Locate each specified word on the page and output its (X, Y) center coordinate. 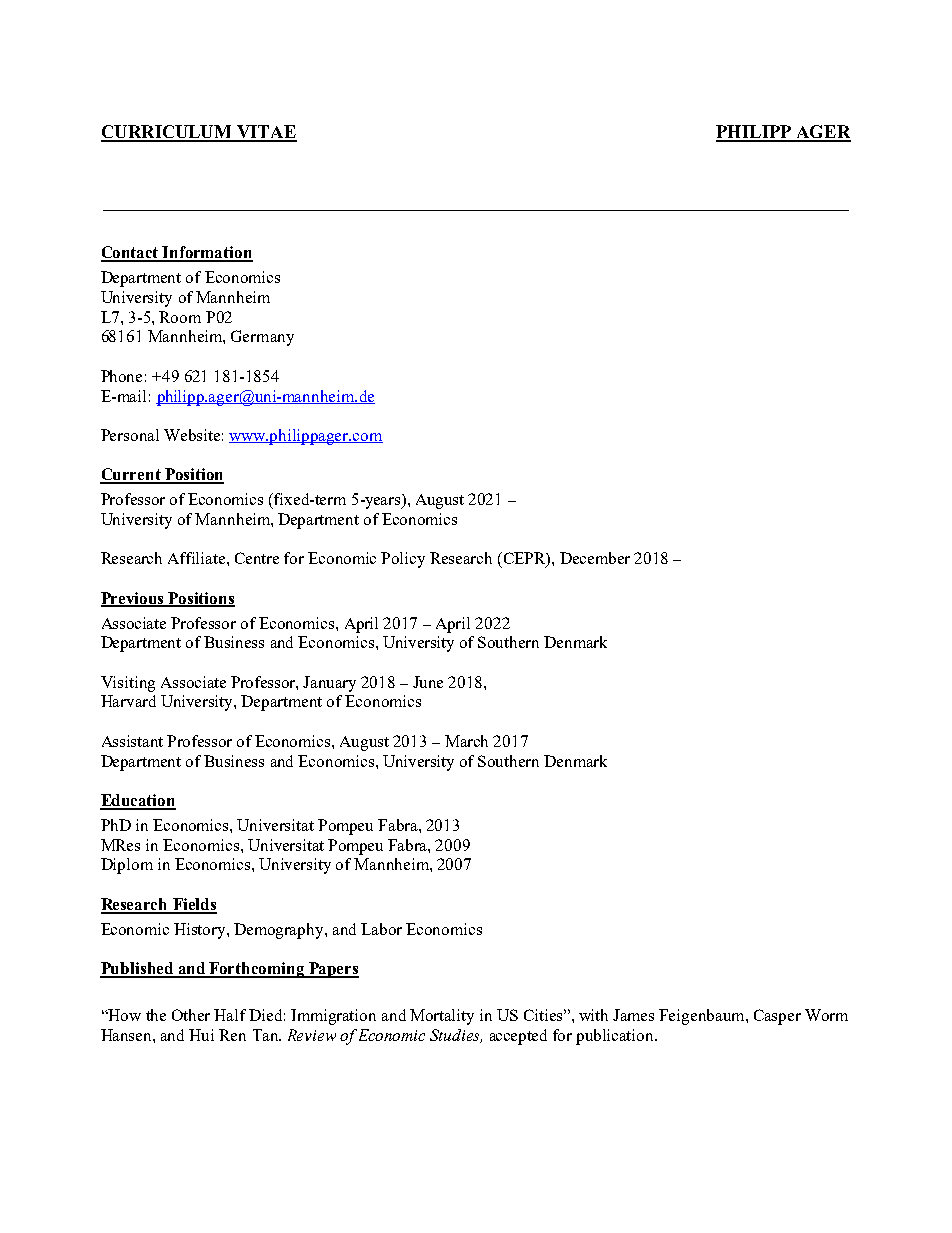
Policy (403, 560)
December (595, 558)
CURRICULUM (168, 133)
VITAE (266, 133)
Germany (262, 338)
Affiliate (198, 558)
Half (230, 1015)
